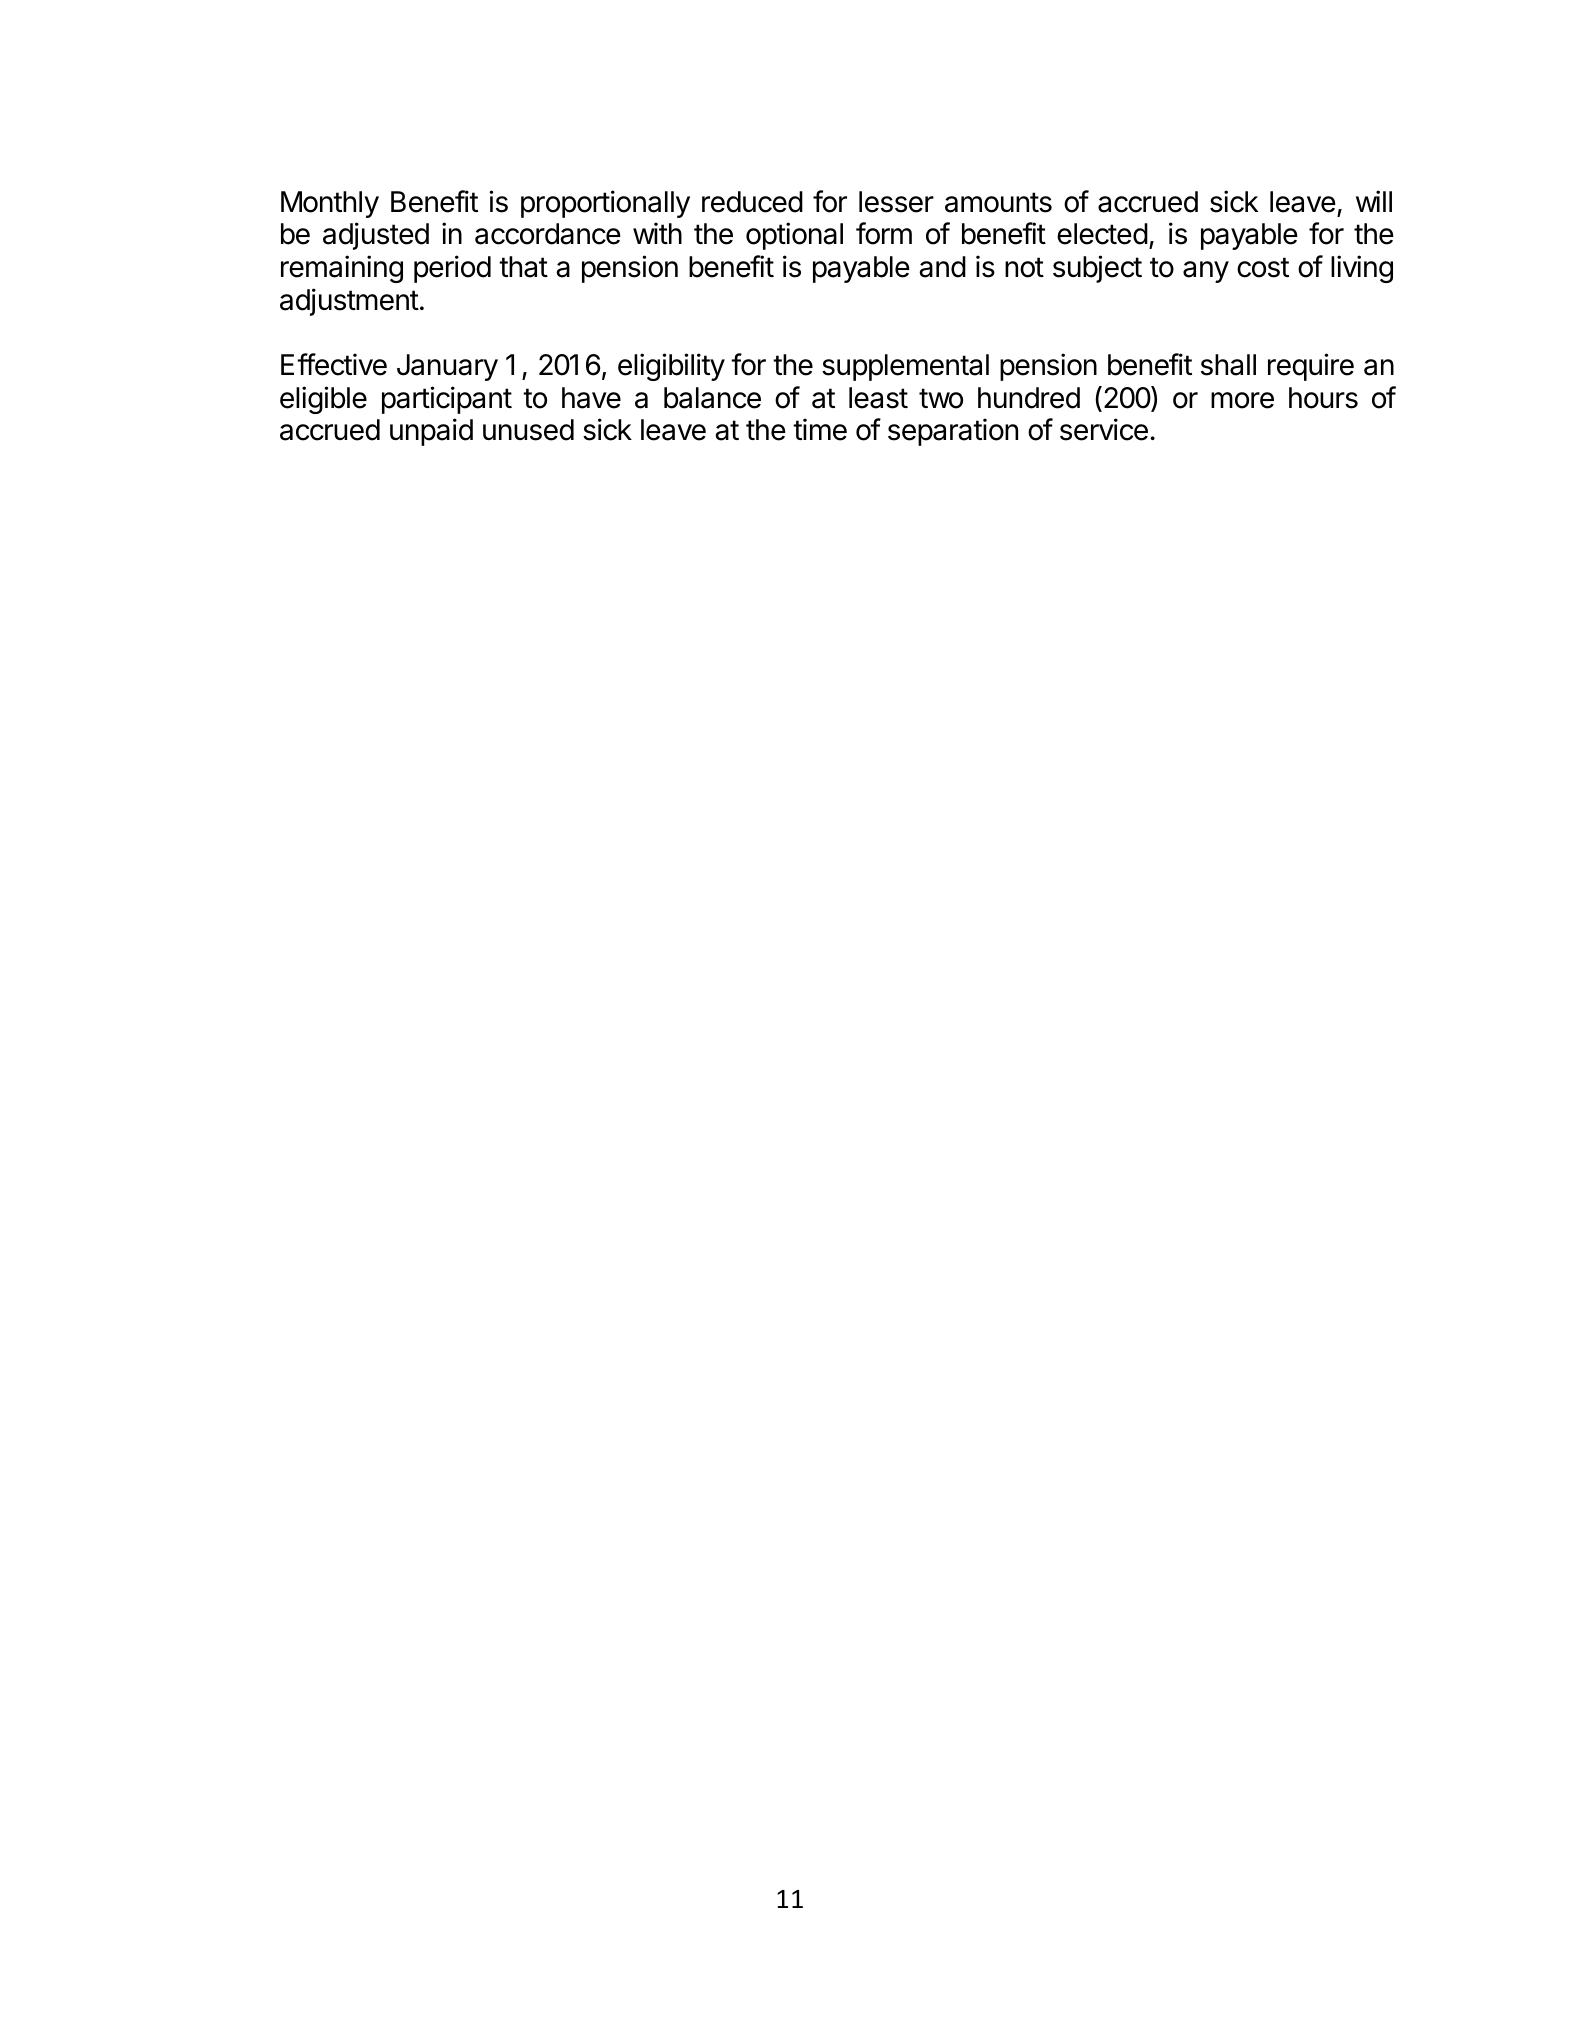 The image size is (1580, 2044). I want to click on Monthly, so click(330, 204).
